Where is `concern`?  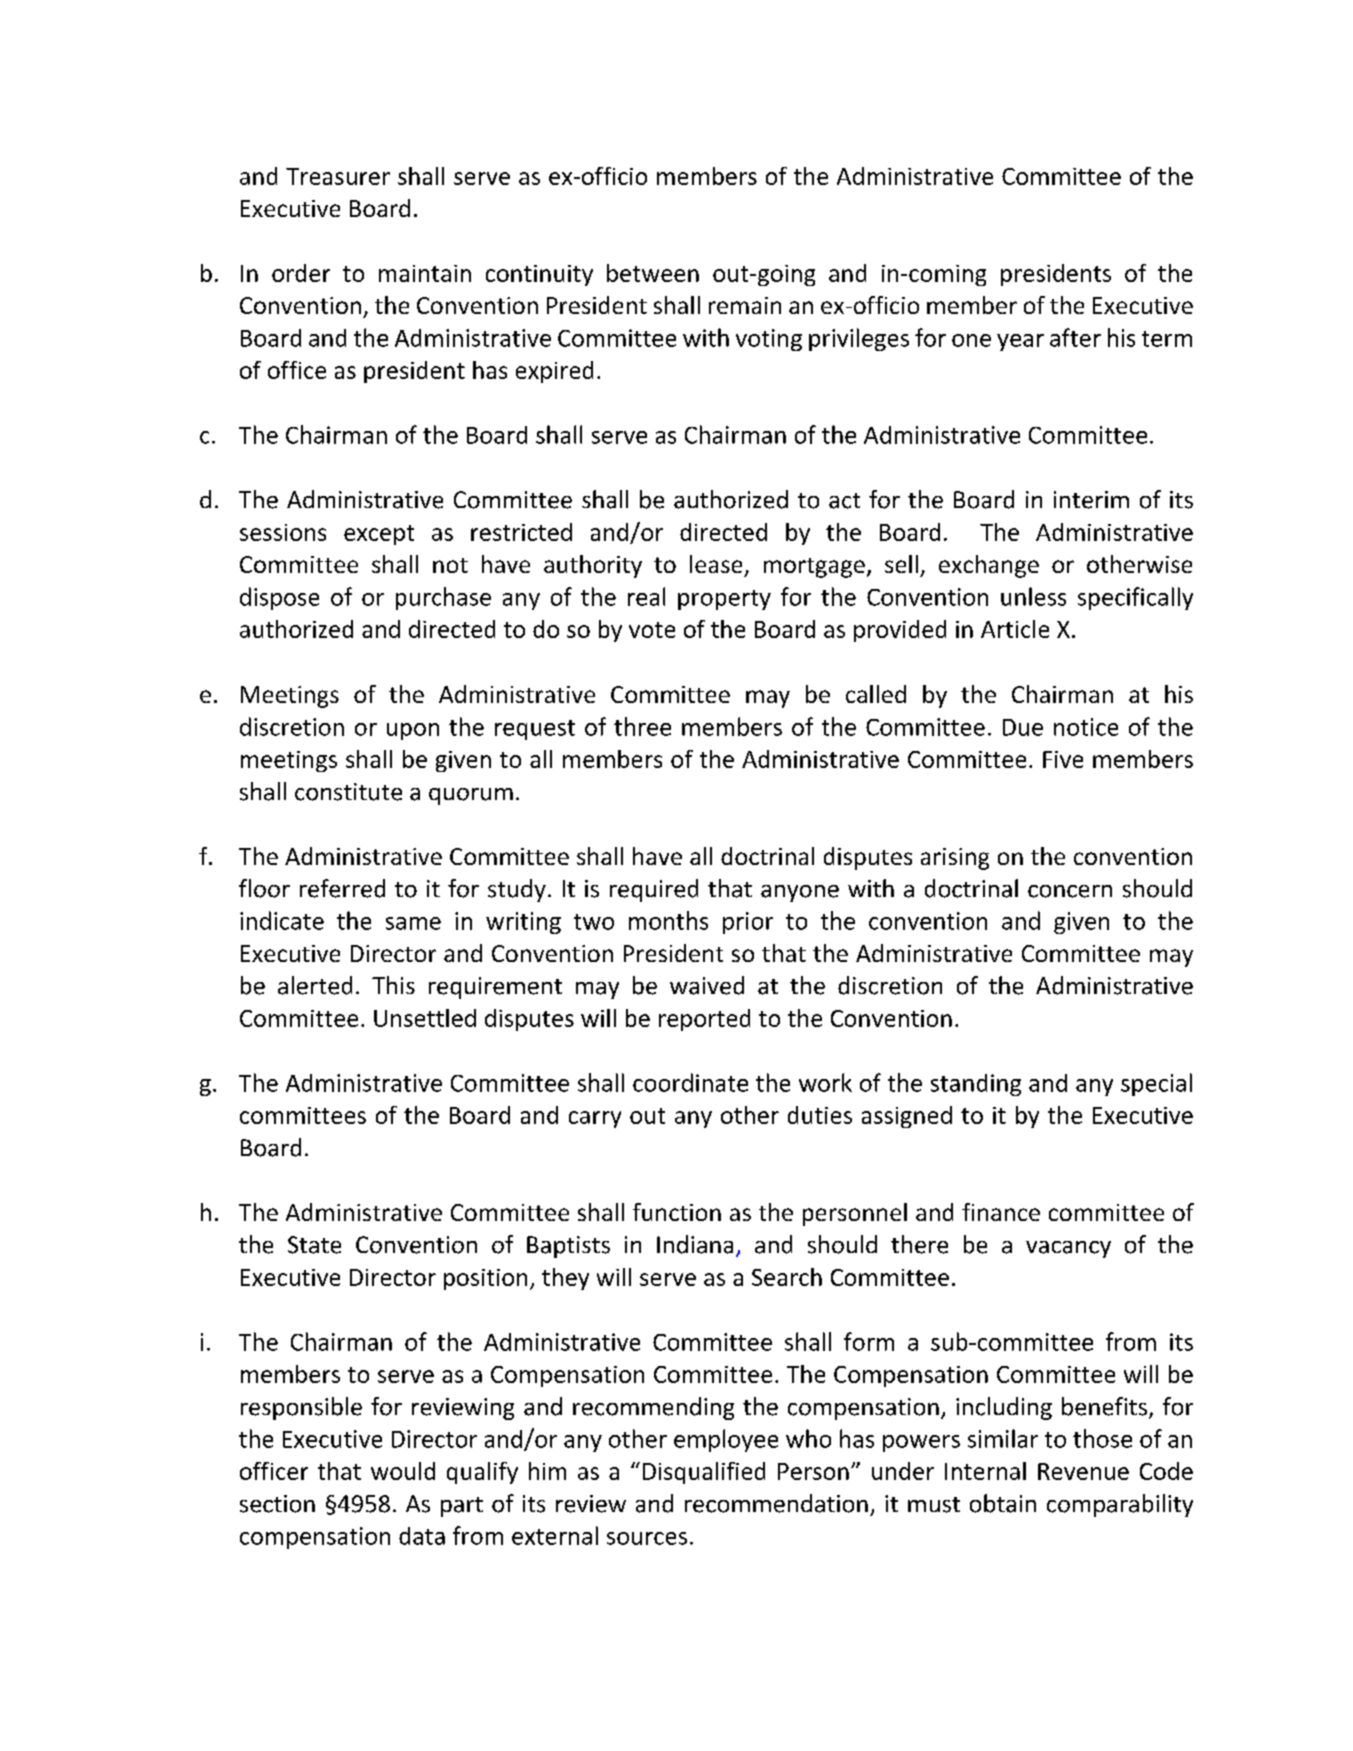
concern is located at coordinates (1070, 891).
